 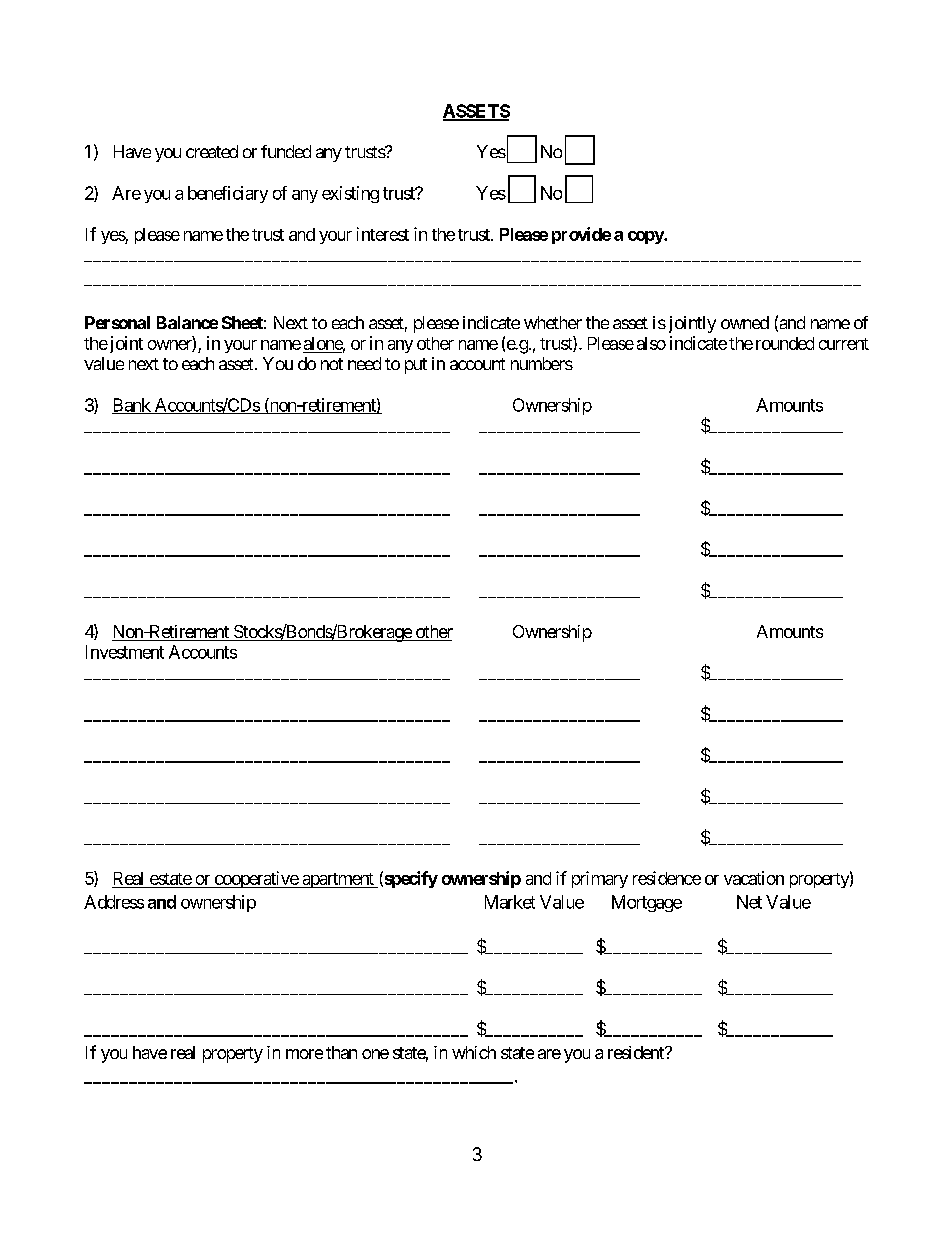 What do you see at coordinates (844, 344) in the screenshot?
I see `current` at bounding box center [844, 344].
